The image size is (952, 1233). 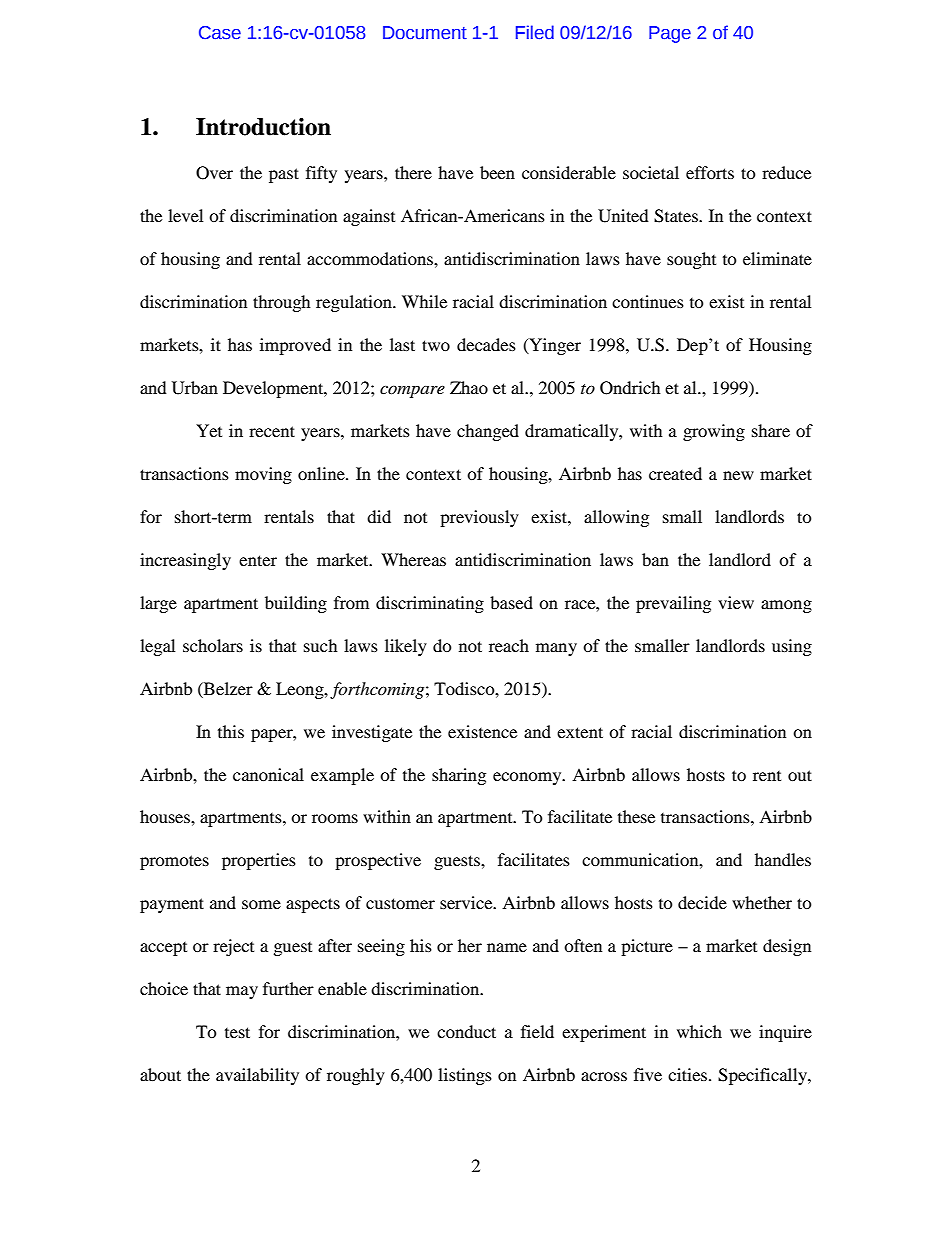 I want to click on scholars, so click(x=213, y=645).
